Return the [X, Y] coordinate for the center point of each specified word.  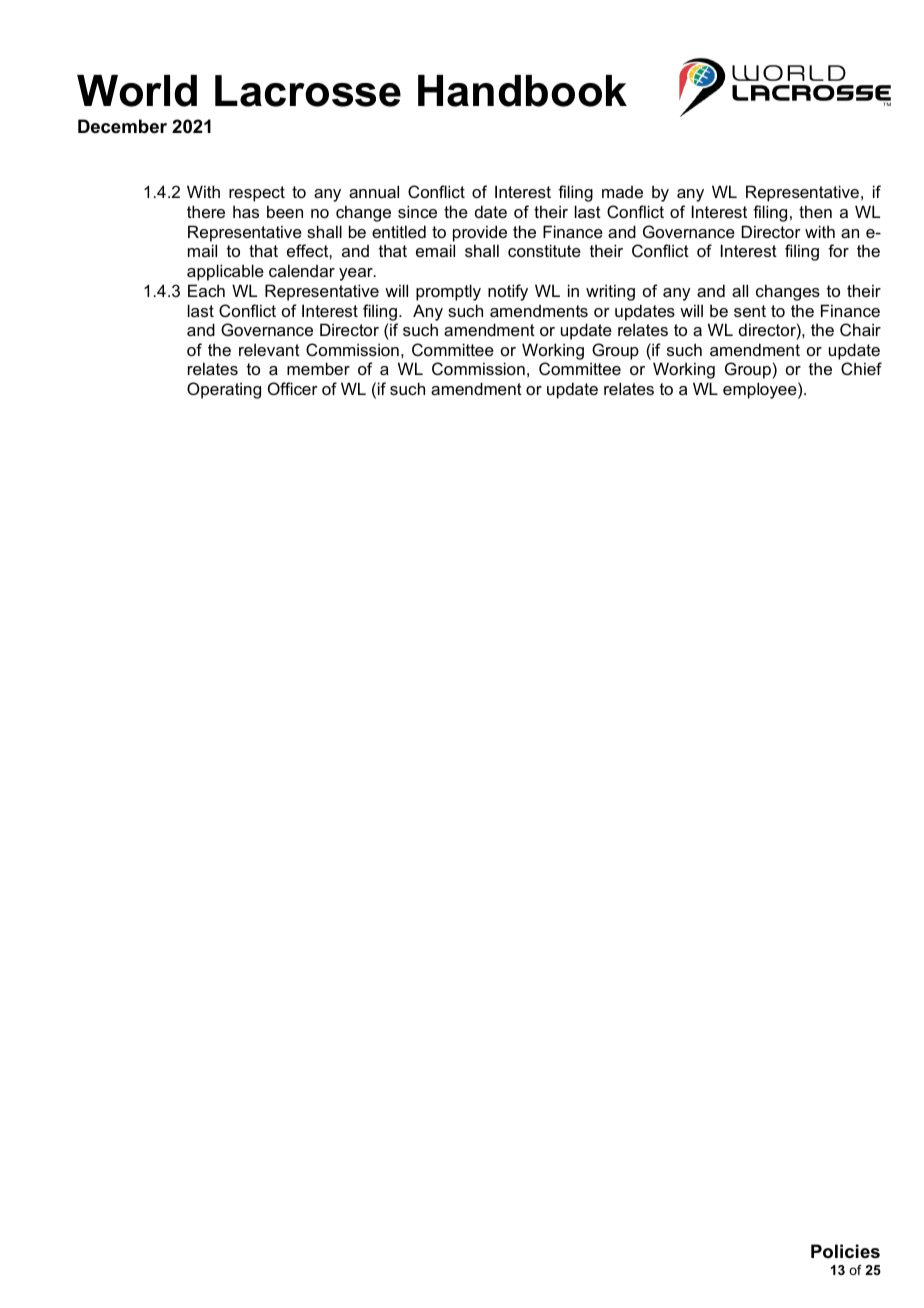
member [318, 368]
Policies [845, 1251]
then [815, 211]
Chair [860, 329]
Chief [861, 368]
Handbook [522, 91]
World [137, 91]
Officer [293, 388]
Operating [224, 390]
